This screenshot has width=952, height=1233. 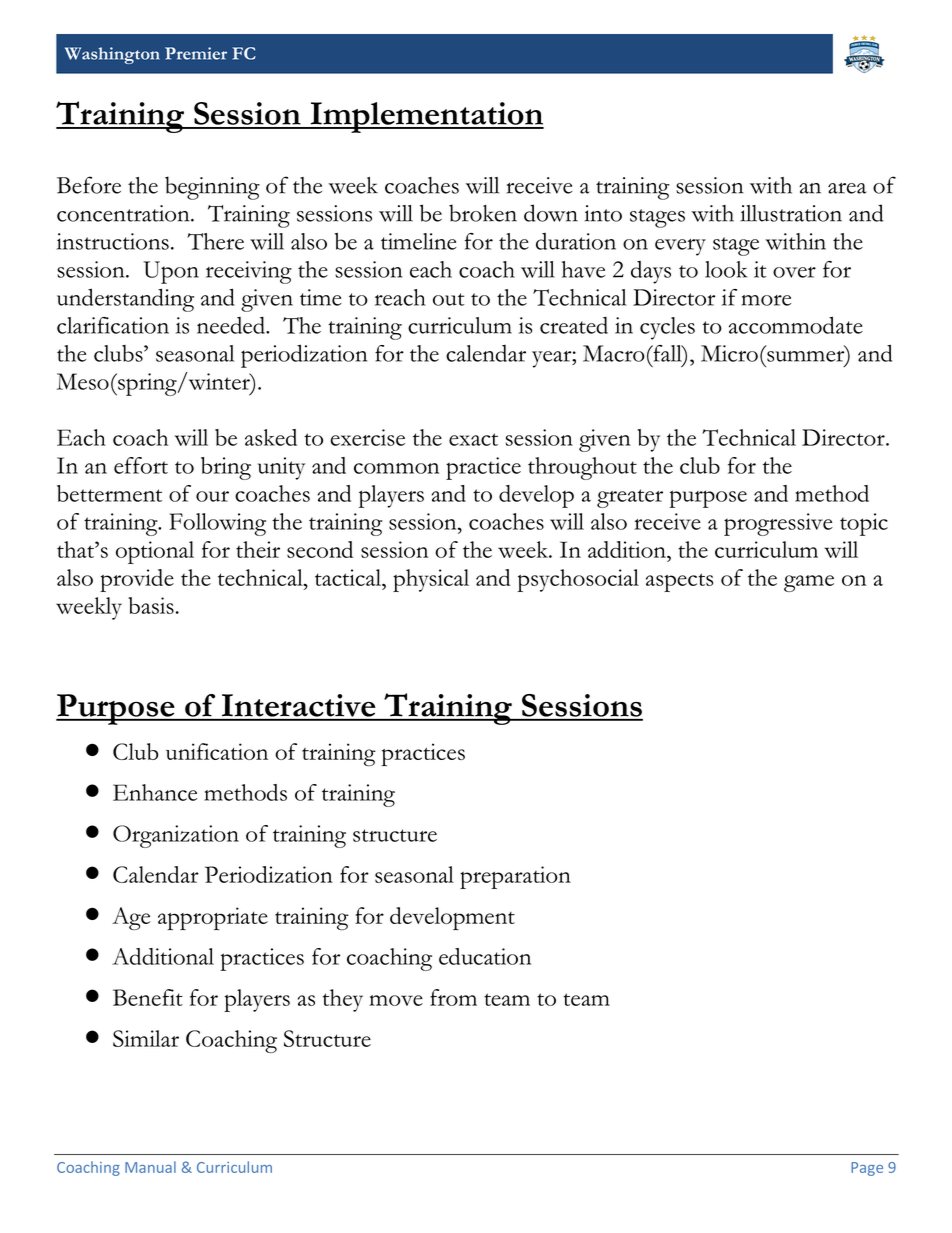 What do you see at coordinates (574, 325) in the screenshot?
I see `created` at bounding box center [574, 325].
